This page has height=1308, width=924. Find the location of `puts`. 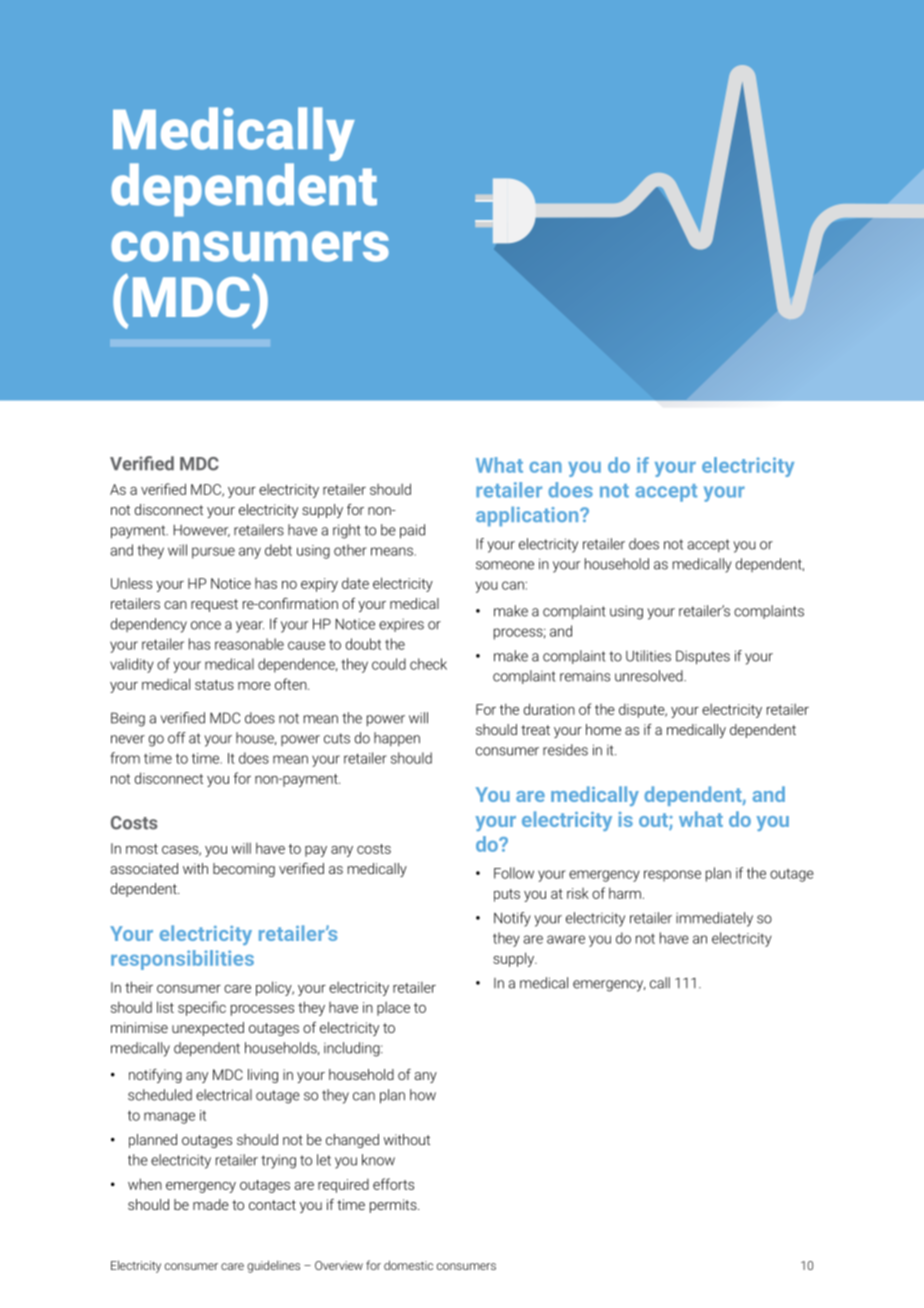

puts is located at coordinates (507, 895).
